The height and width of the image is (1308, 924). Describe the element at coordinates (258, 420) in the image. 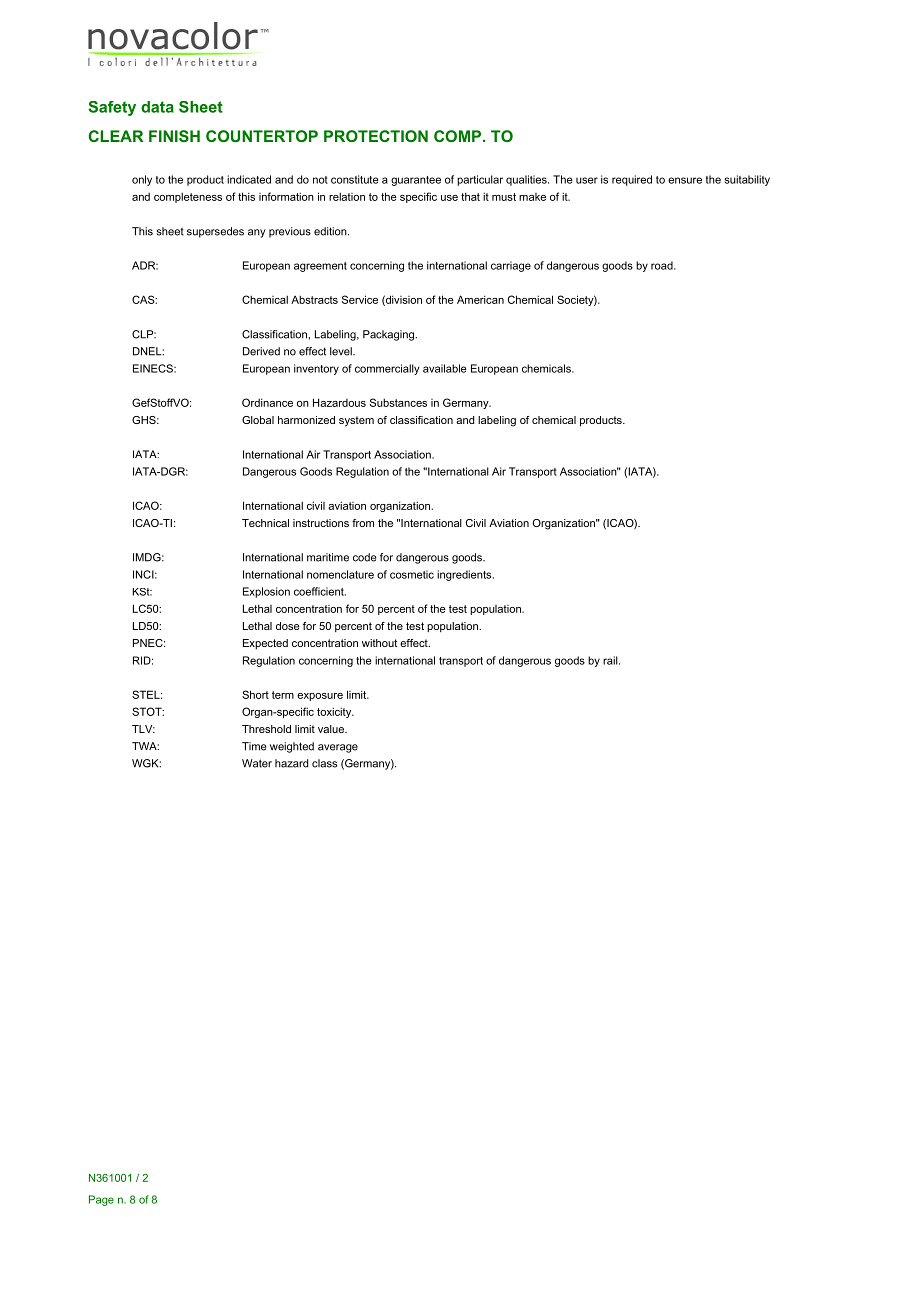

I see `Global` at that location.
